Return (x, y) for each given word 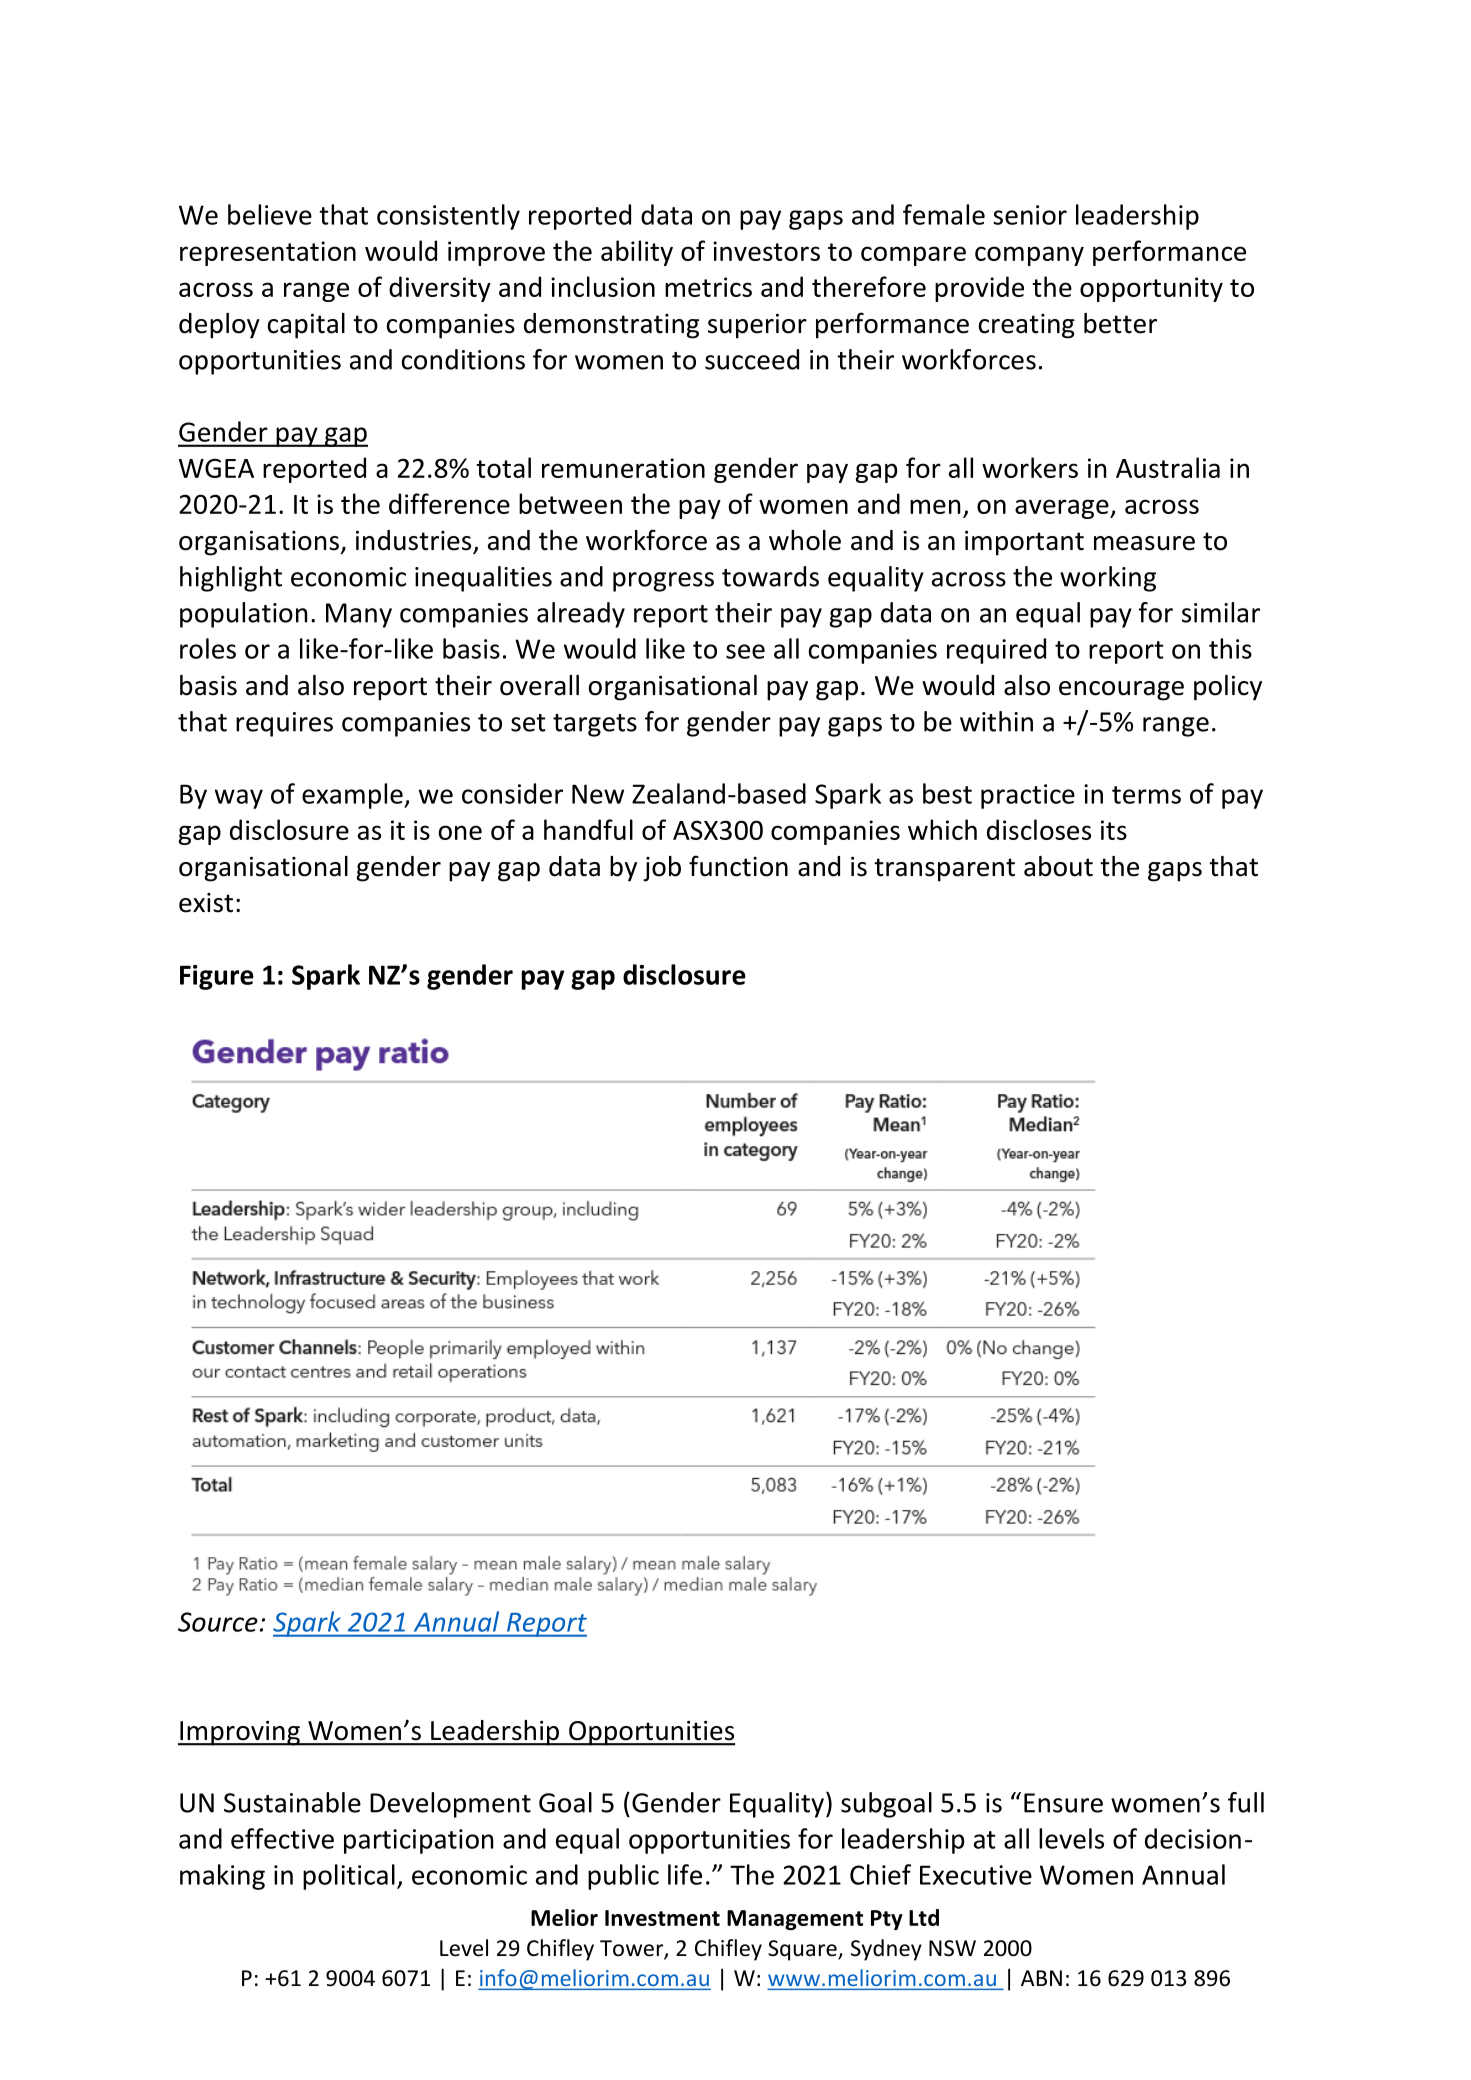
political (349, 1877)
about (1058, 866)
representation (268, 253)
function (738, 866)
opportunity (1151, 289)
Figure (217, 977)
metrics (708, 287)
